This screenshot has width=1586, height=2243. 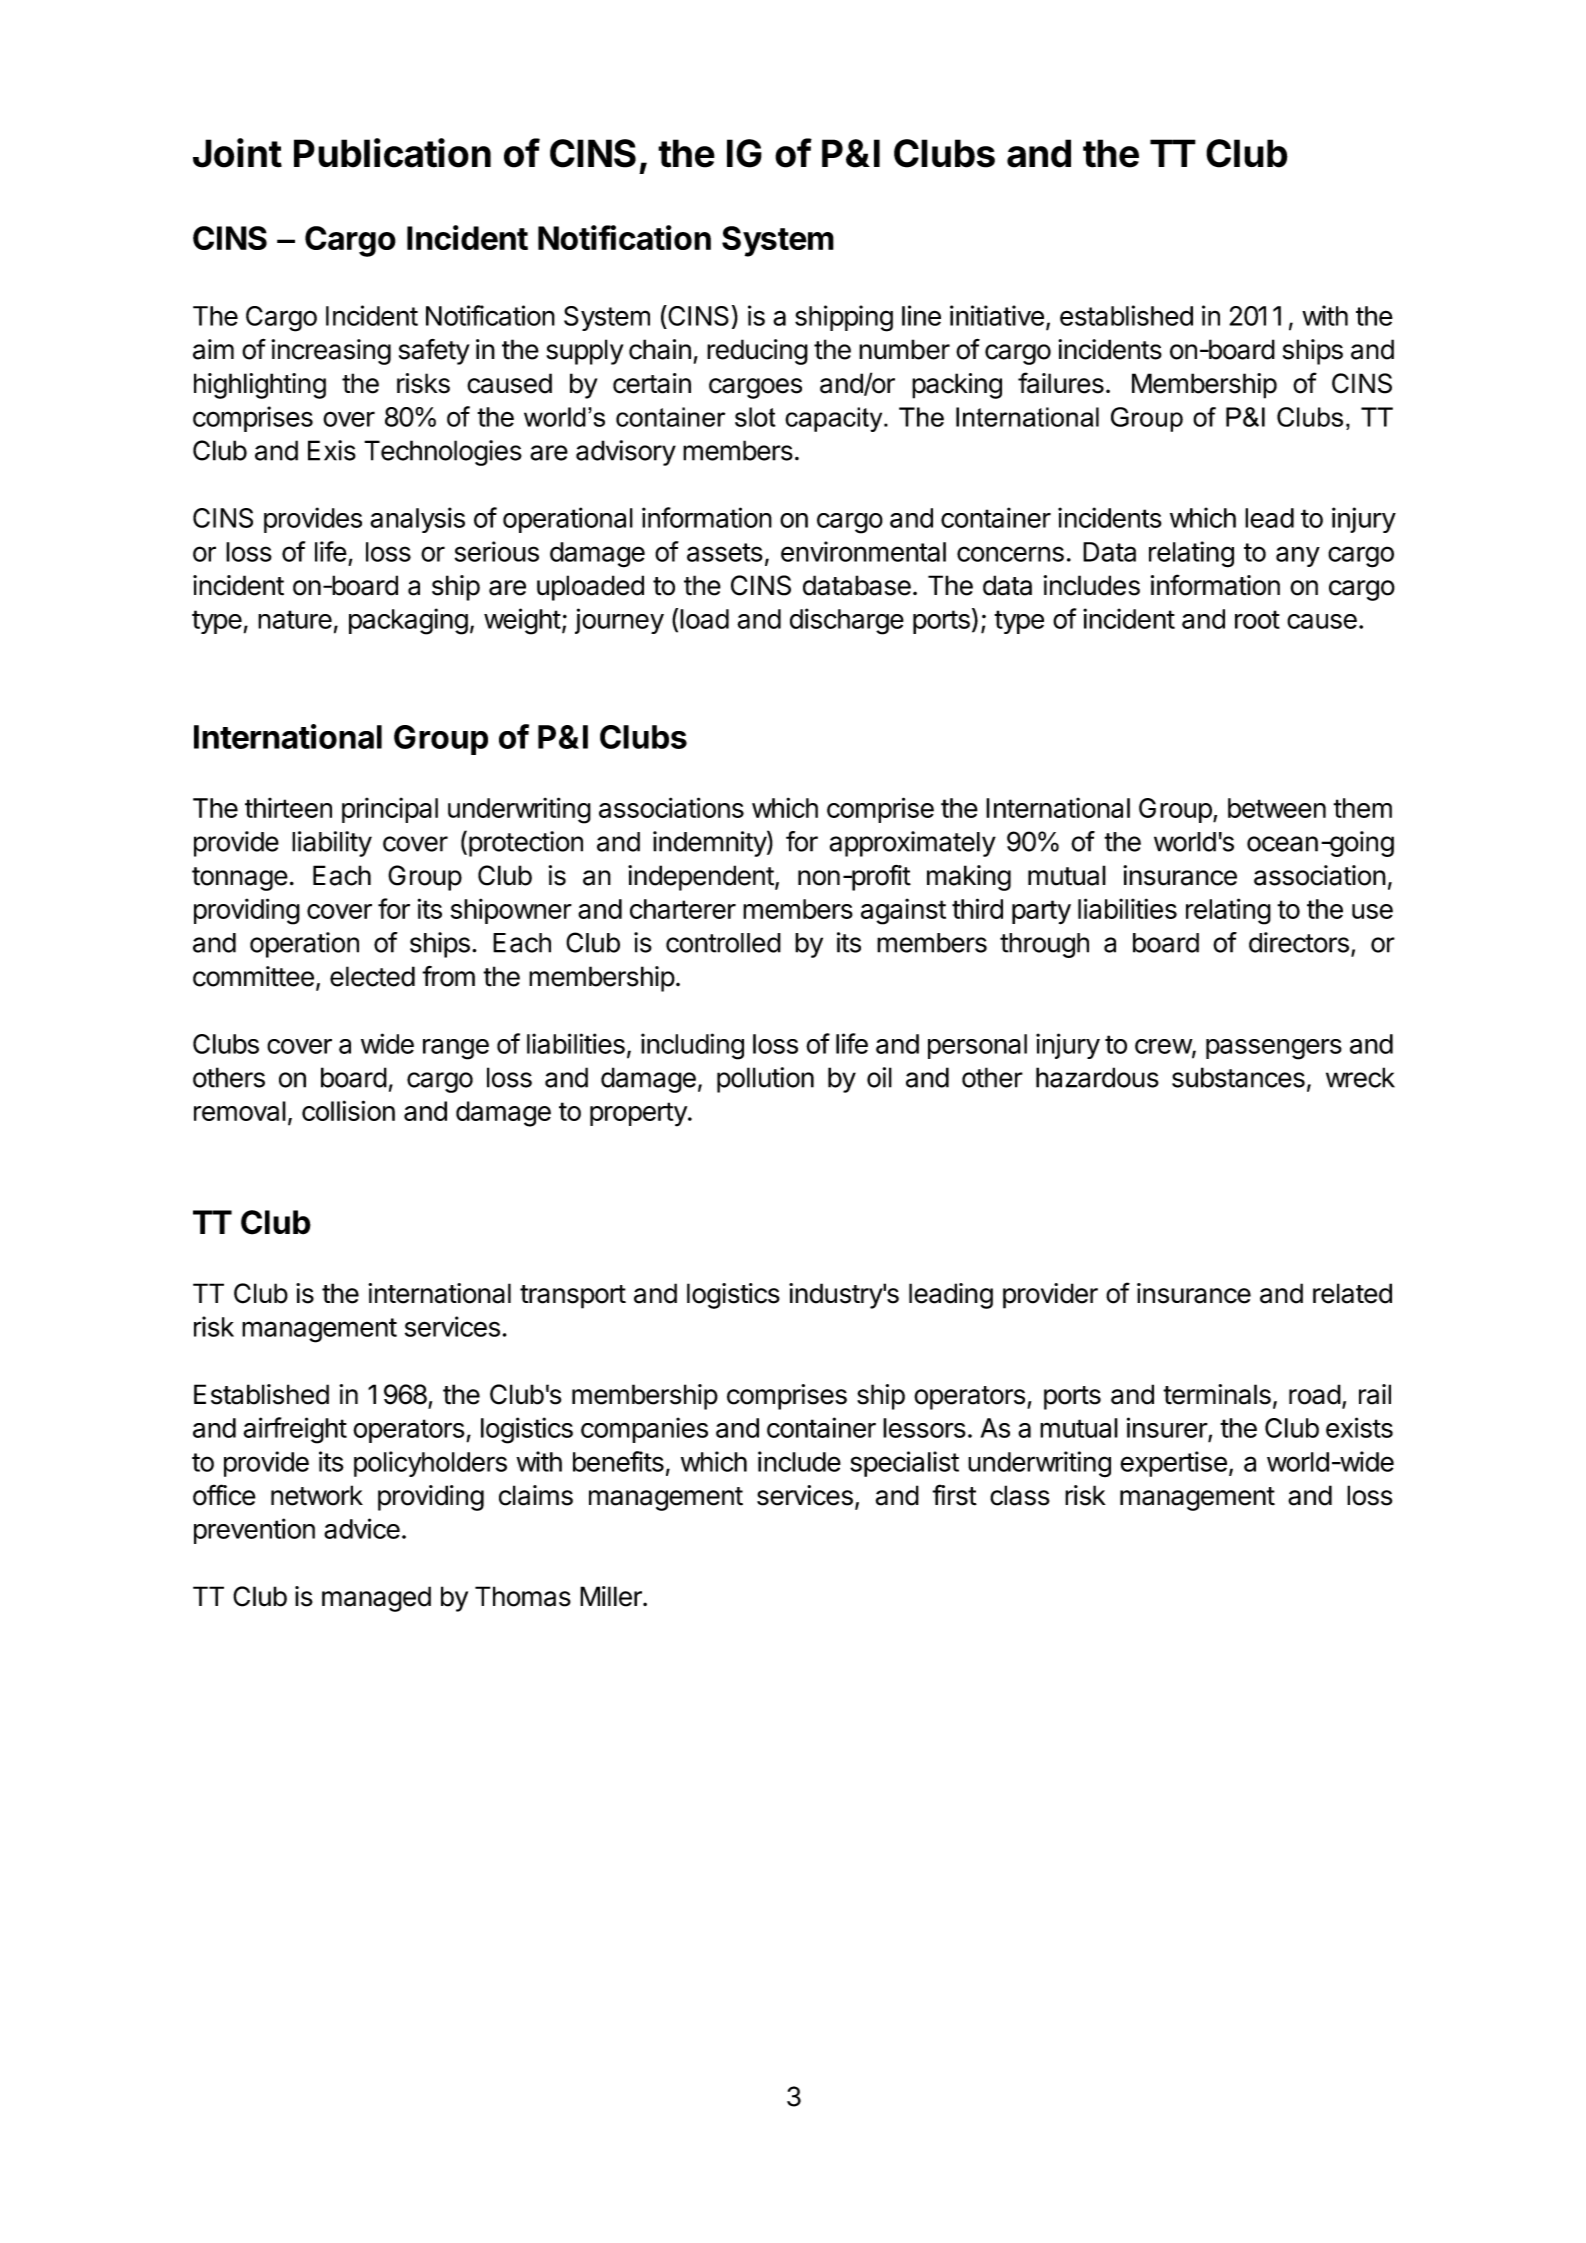 I want to click on packaging, so click(x=408, y=621).
